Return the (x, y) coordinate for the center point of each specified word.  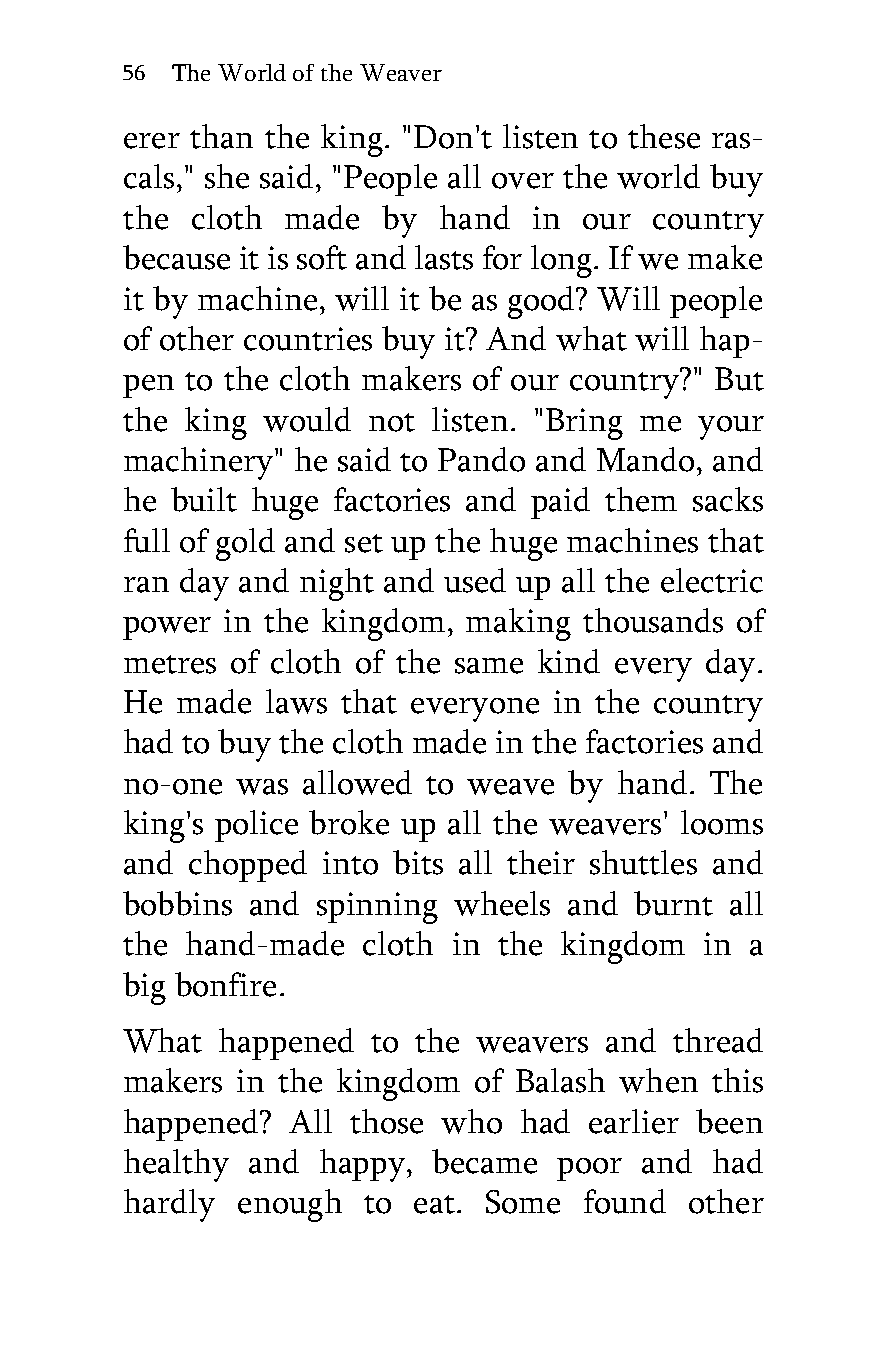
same (489, 666)
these (664, 136)
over (523, 181)
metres (170, 664)
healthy (176, 1165)
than (221, 136)
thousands (653, 620)
